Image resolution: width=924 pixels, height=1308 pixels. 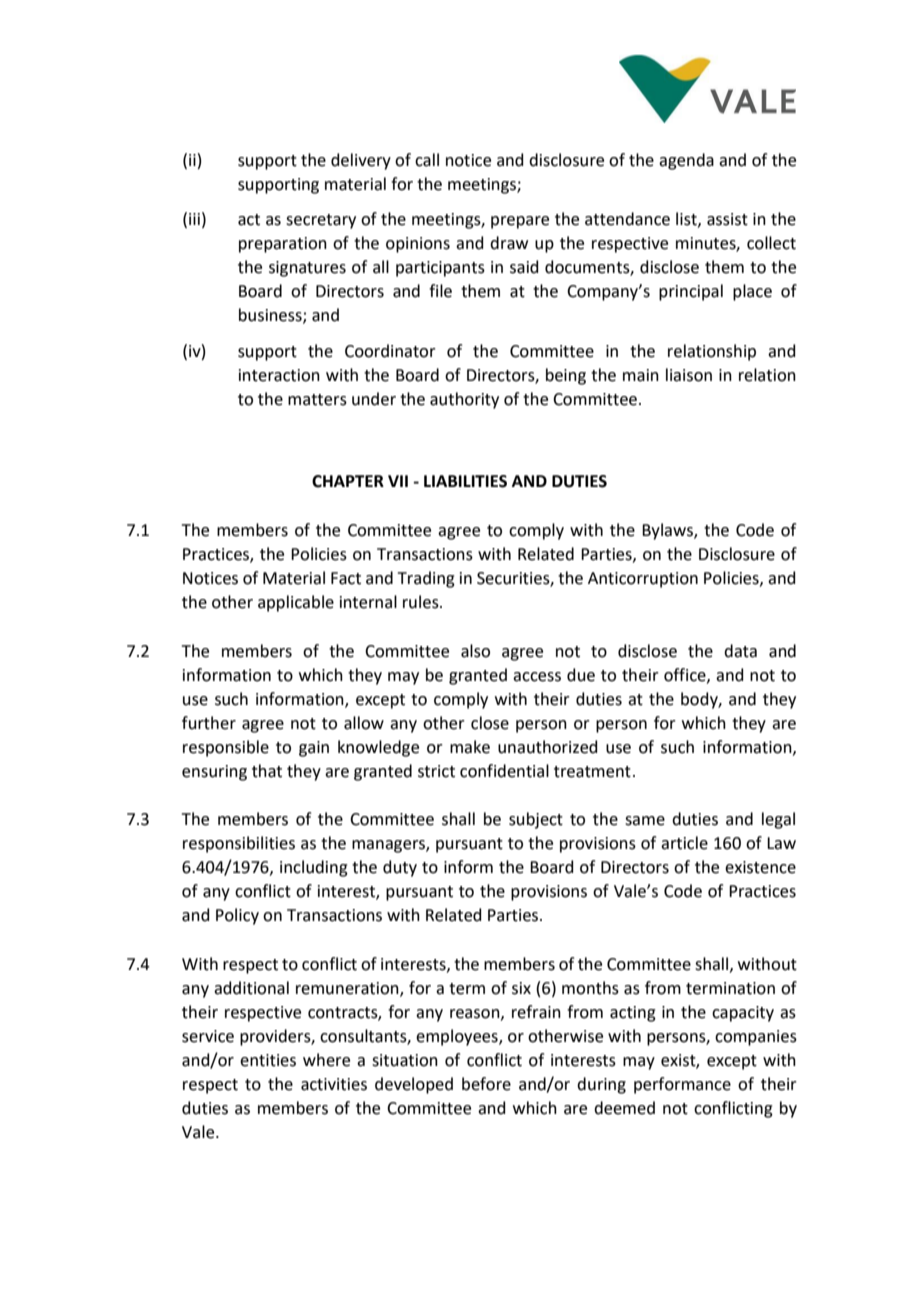 I want to click on article, so click(x=684, y=843).
